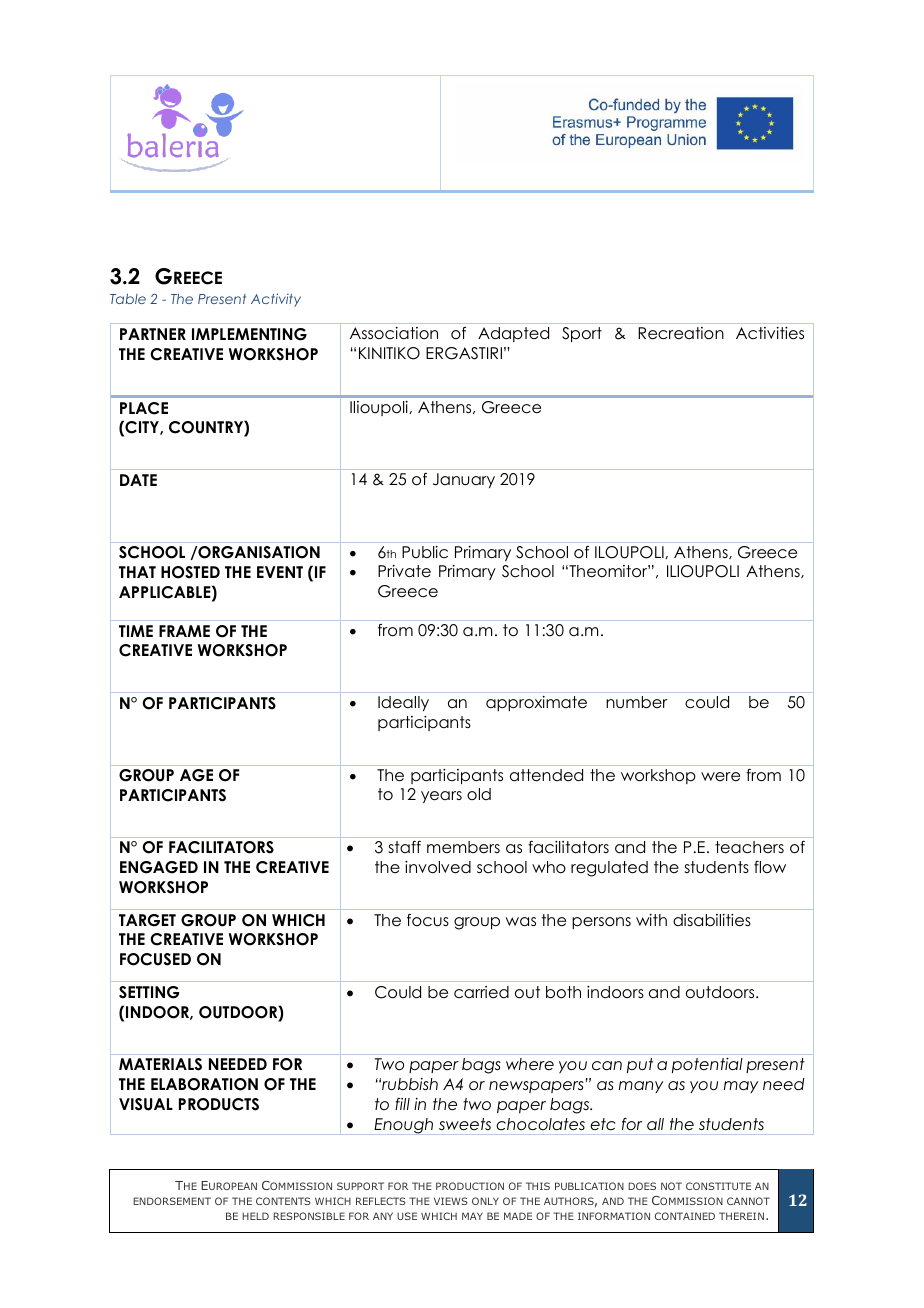 The width and height of the image is (924, 1308). What do you see at coordinates (159, 867) in the image?
I see `ENGAGED` at bounding box center [159, 867].
